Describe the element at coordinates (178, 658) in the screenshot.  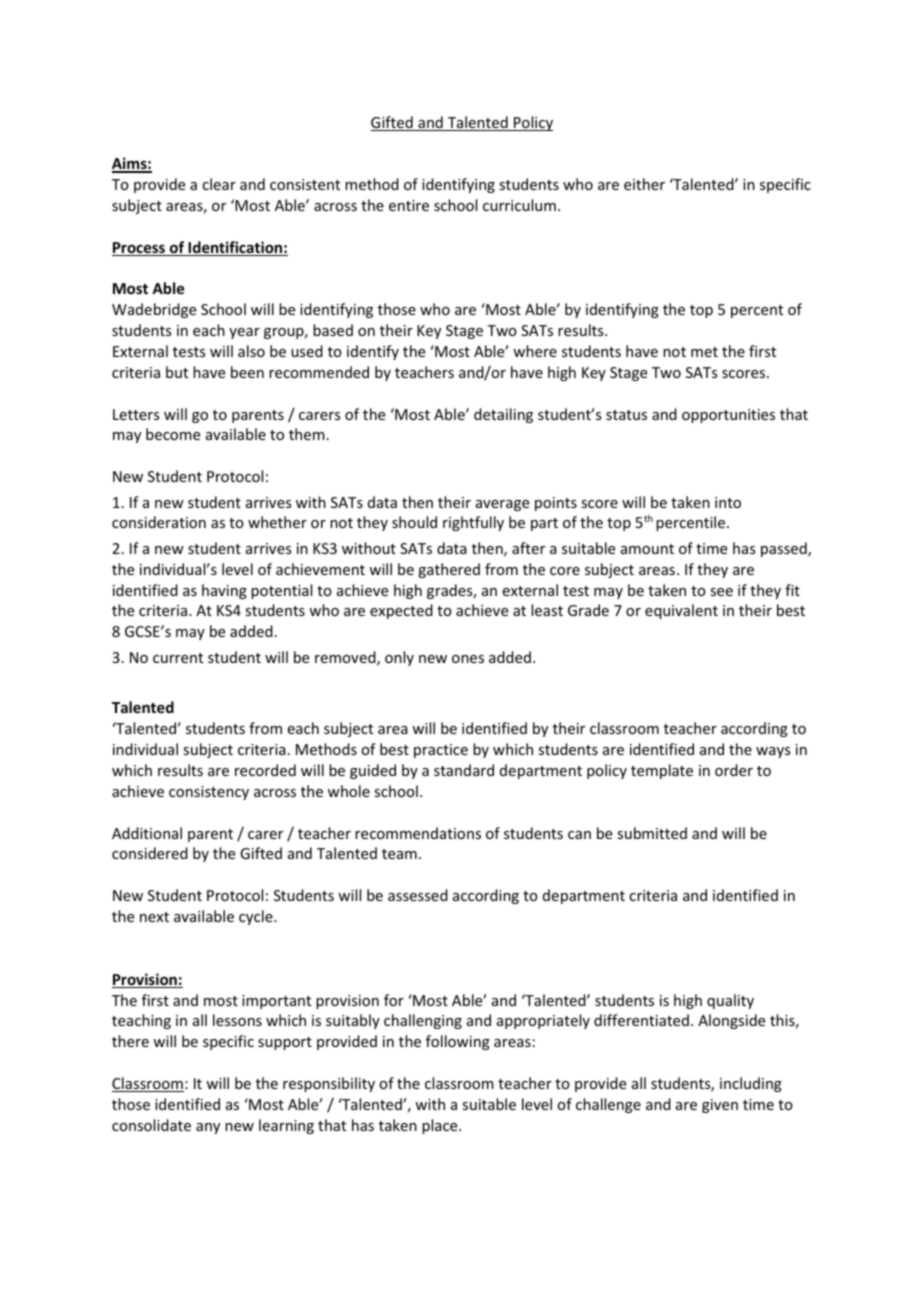
I see `current` at that location.
